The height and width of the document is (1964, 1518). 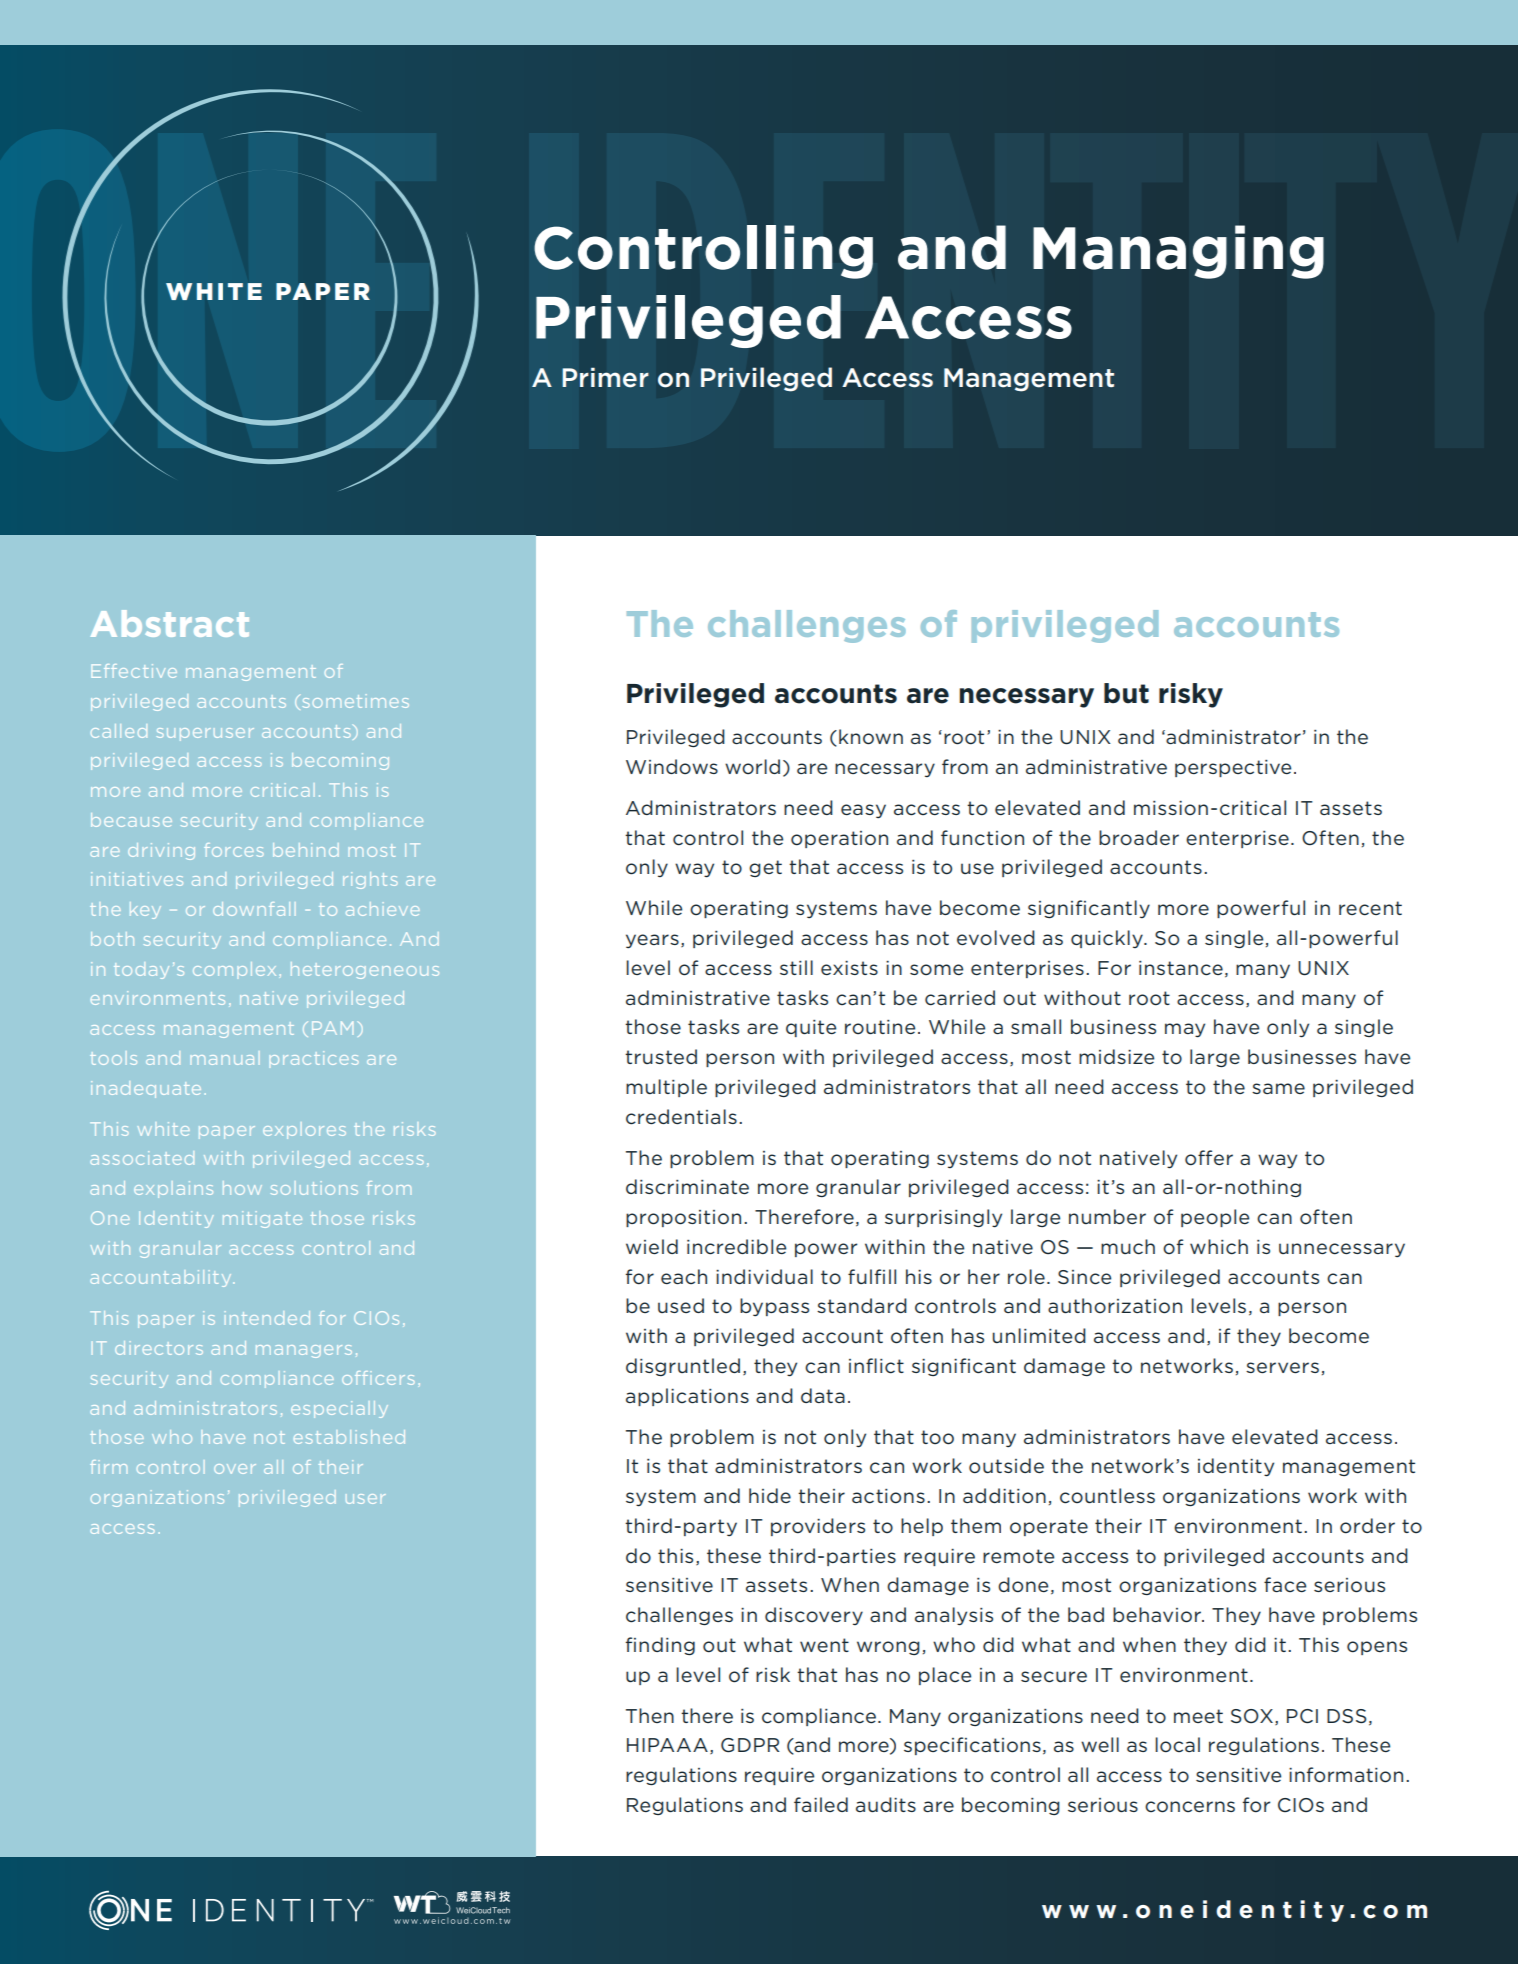 I want to click on Then, so click(x=650, y=1715).
